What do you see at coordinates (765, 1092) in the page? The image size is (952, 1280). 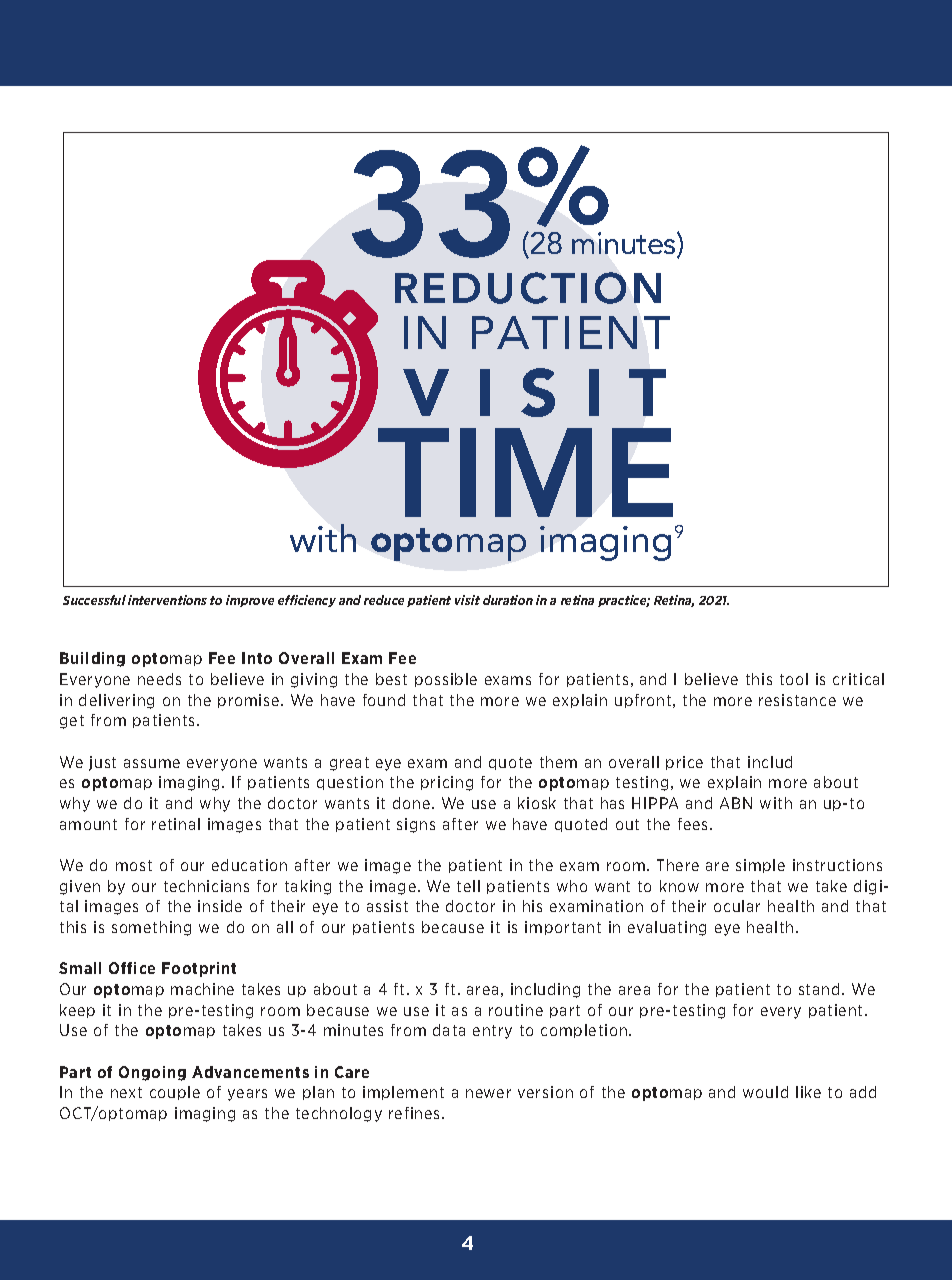 I see `would` at bounding box center [765, 1092].
